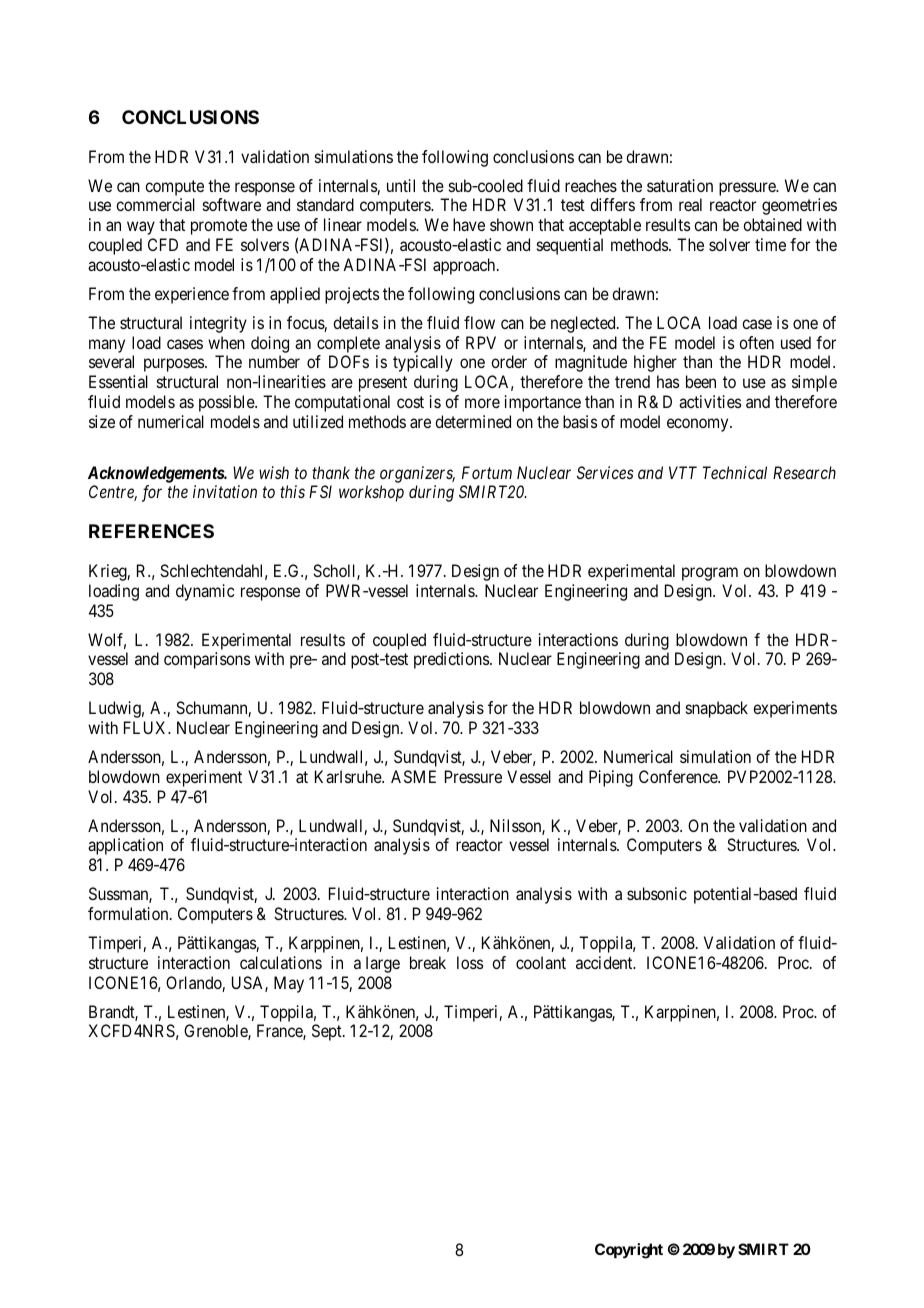  What do you see at coordinates (629, 1251) in the page?
I see `Copyright` at bounding box center [629, 1251].
